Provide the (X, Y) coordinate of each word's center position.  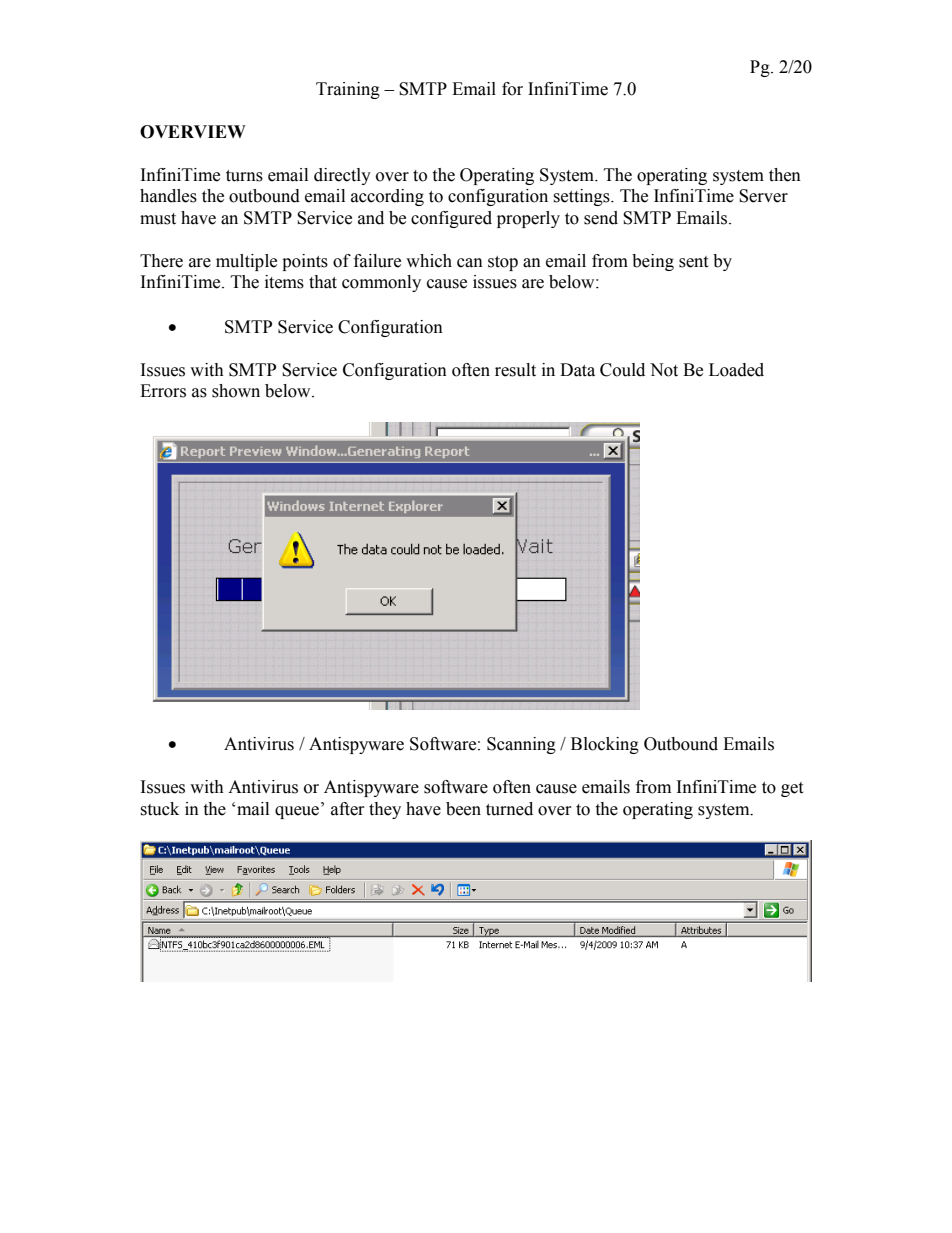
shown (236, 391)
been (463, 809)
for (512, 89)
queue (298, 812)
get (792, 789)
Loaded (736, 370)
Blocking (605, 745)
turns (244, 176)
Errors (163, 391)
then (785, 175)
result (515, 370)
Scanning (521, 745)
